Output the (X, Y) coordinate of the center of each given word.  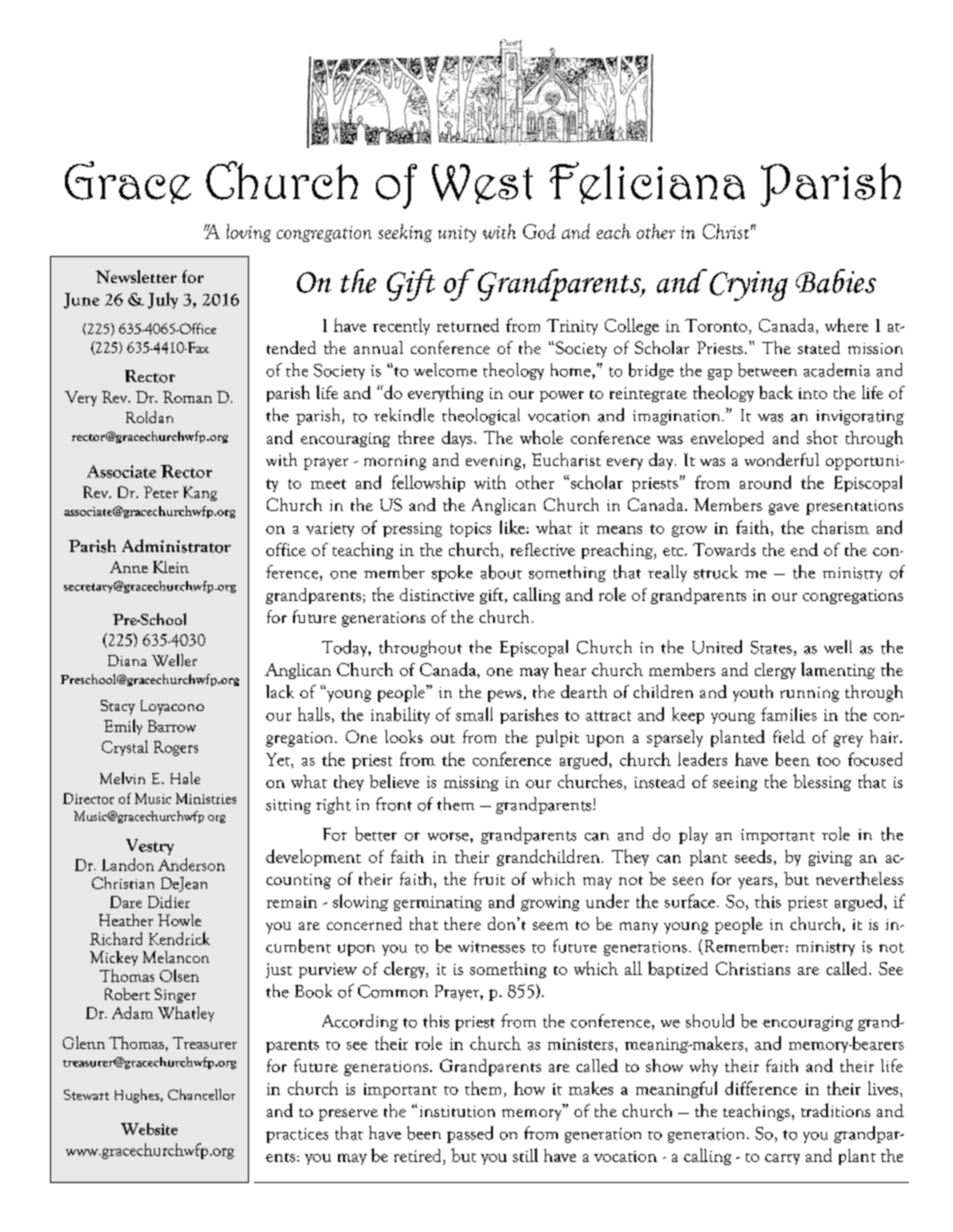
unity (457, 234)
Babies (836, 281)
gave (784, 509)
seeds (753, 856)
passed (470, 1134)
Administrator (176, 546)
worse (449, 836)
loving (249, 233)
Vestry (150, 847)
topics (470, 529)
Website (149, 1129)
